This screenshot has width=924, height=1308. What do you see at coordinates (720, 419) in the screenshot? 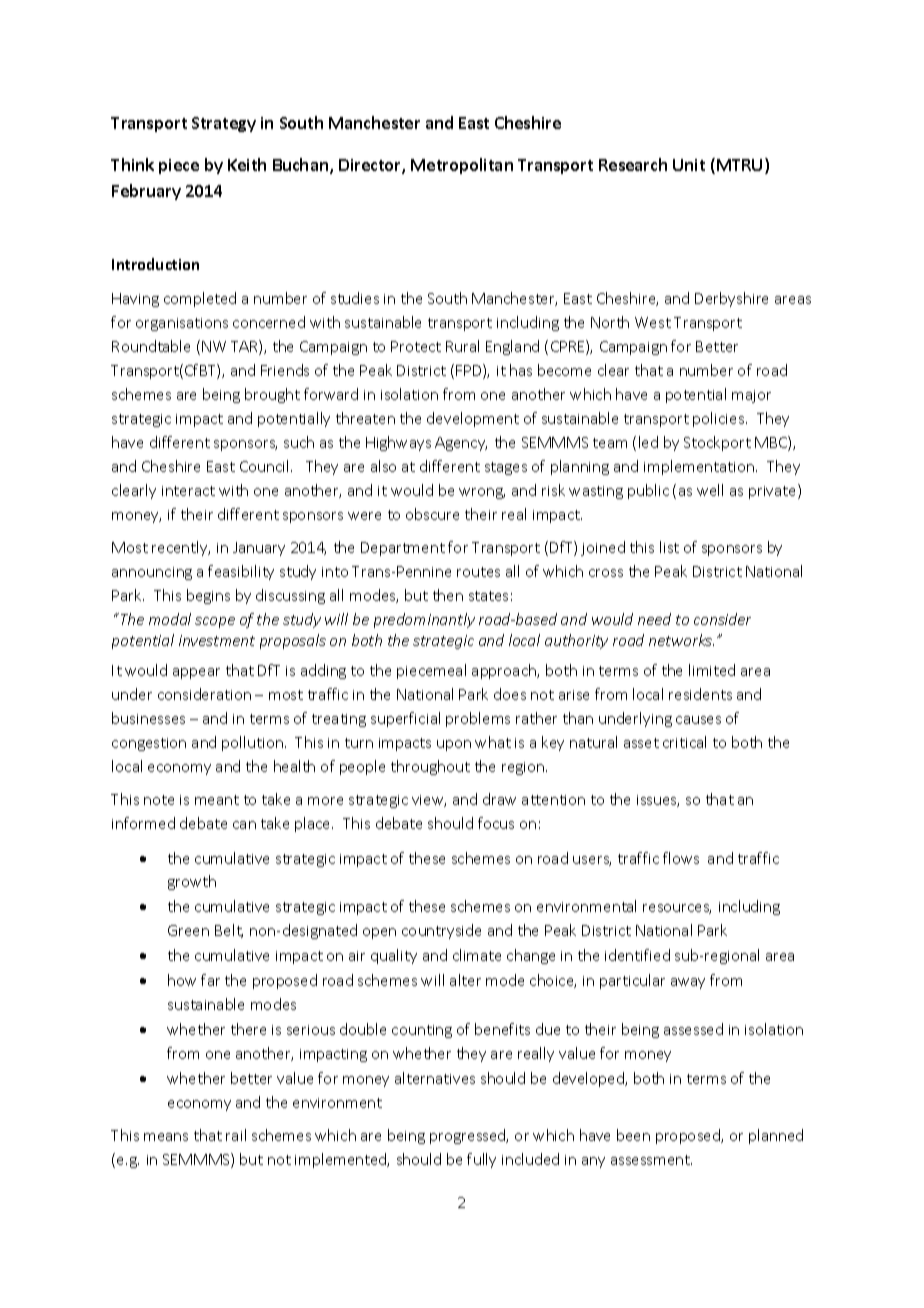
I see `policies` at bounding box center [720, 419].
